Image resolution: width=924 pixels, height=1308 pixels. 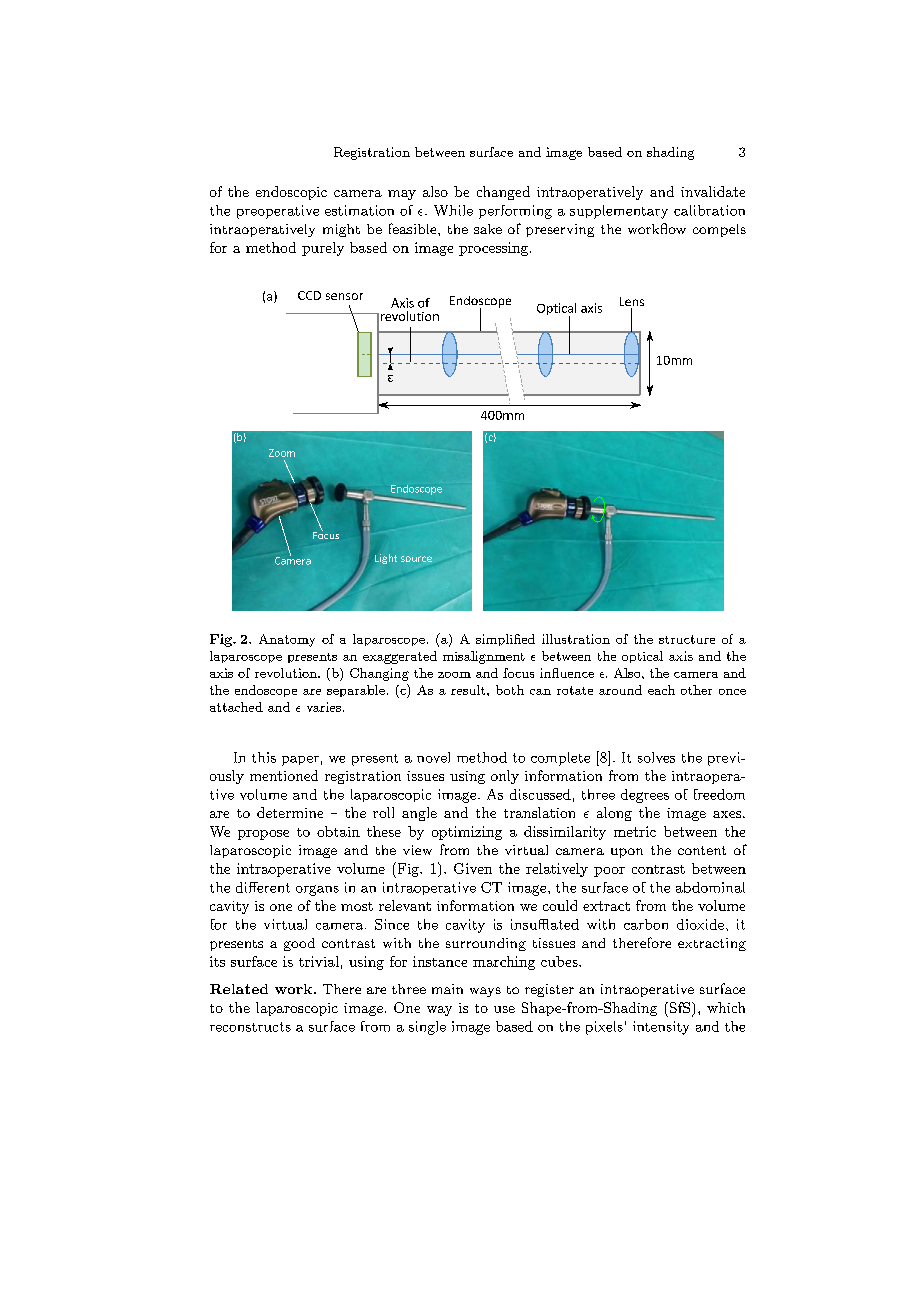 What do you see at coordinates (416, 559) in the screenshot?
I see `source` at bounding box center [416, 559].
